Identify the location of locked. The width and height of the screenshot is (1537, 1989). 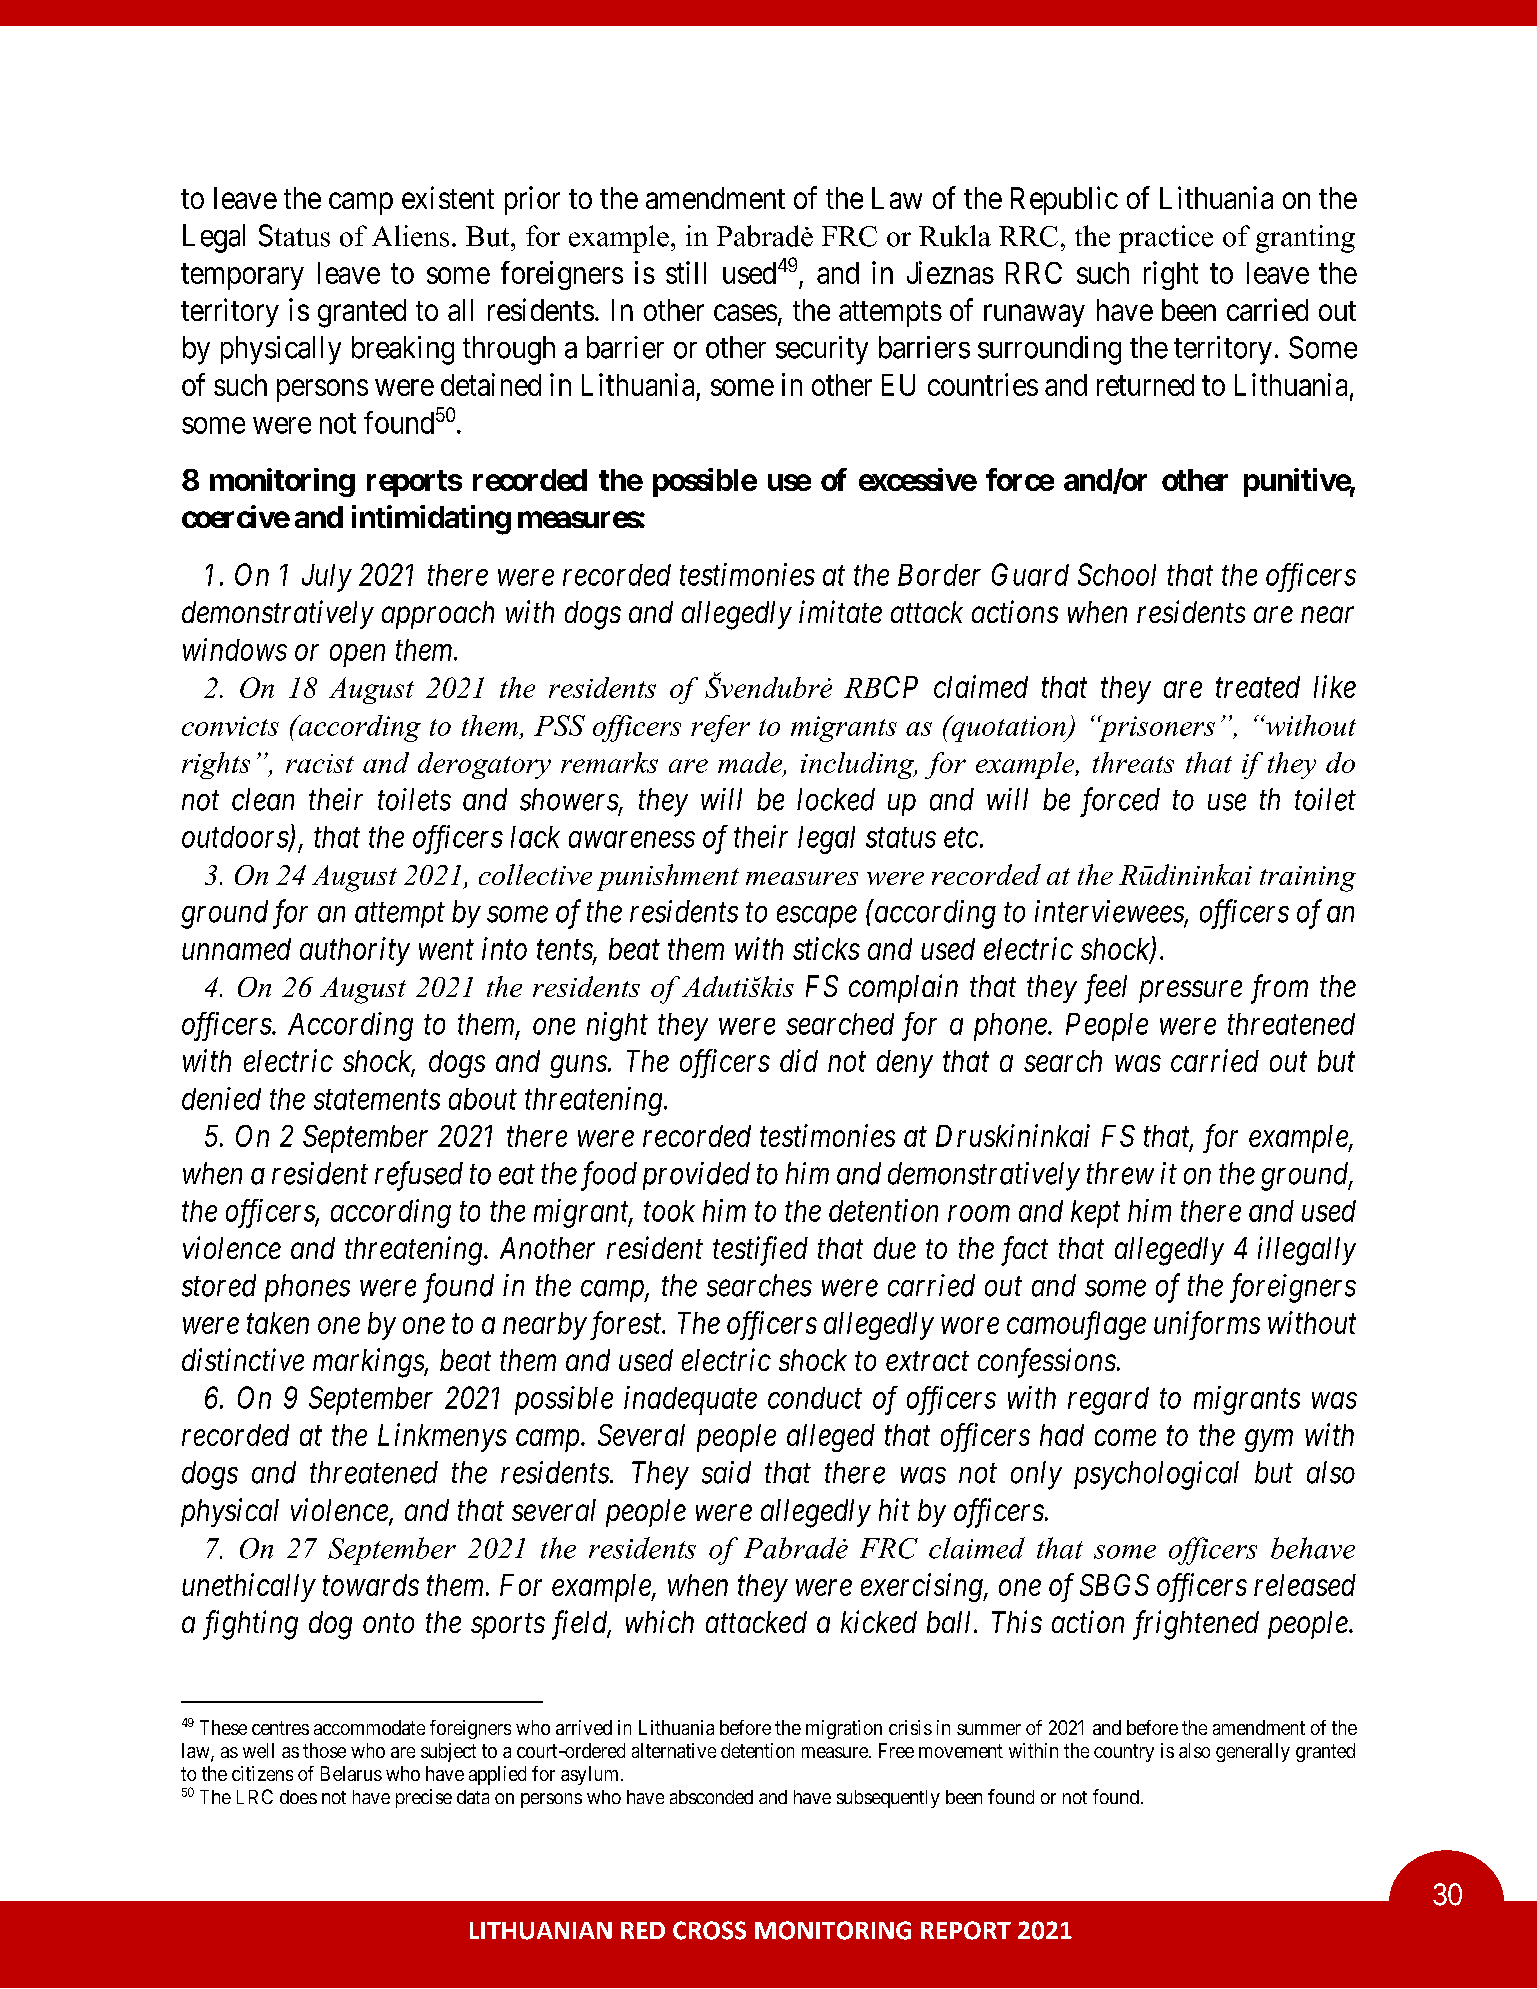
(836, 799).
